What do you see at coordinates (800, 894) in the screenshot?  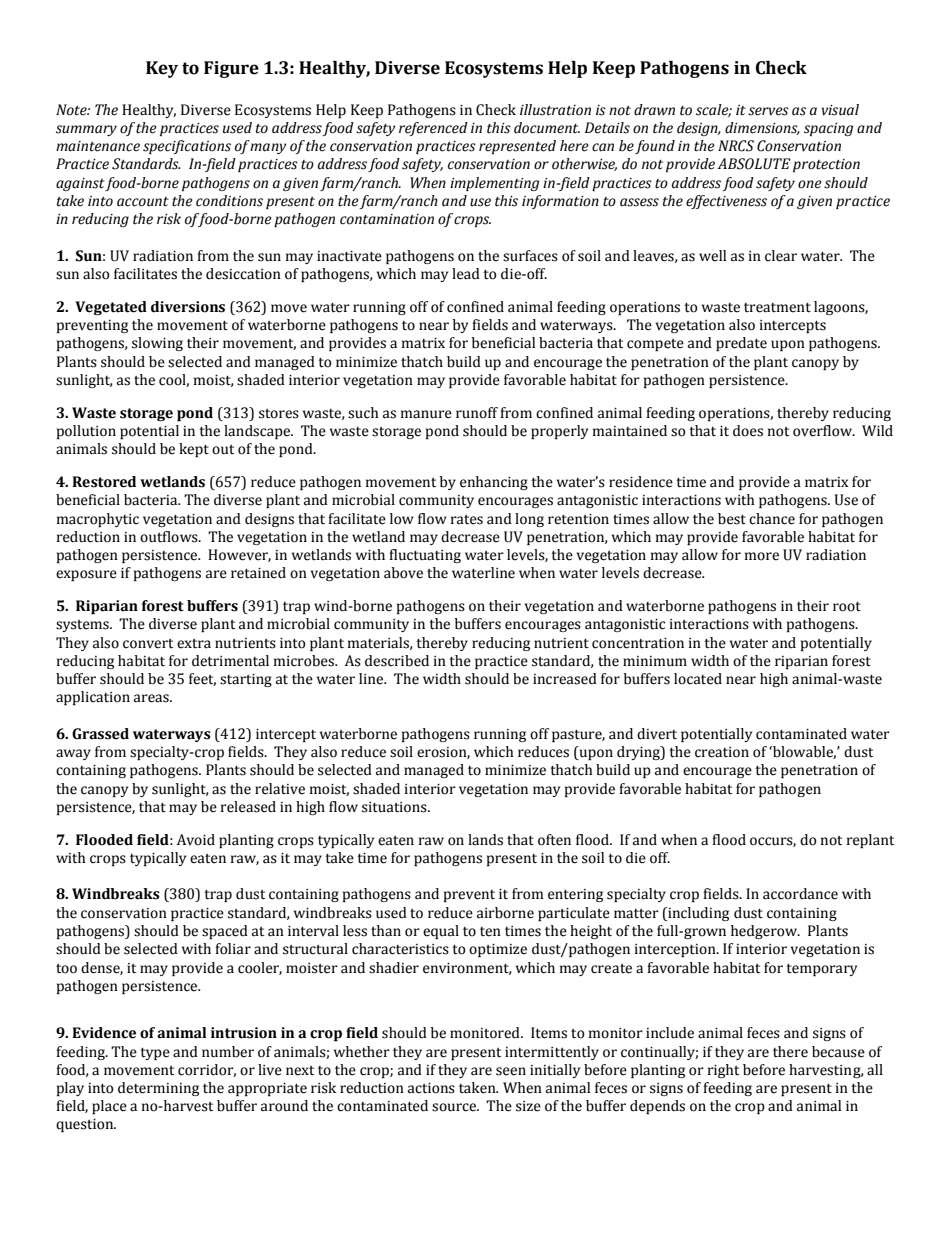 I see `accordance` at bounding box center [800, 894].
